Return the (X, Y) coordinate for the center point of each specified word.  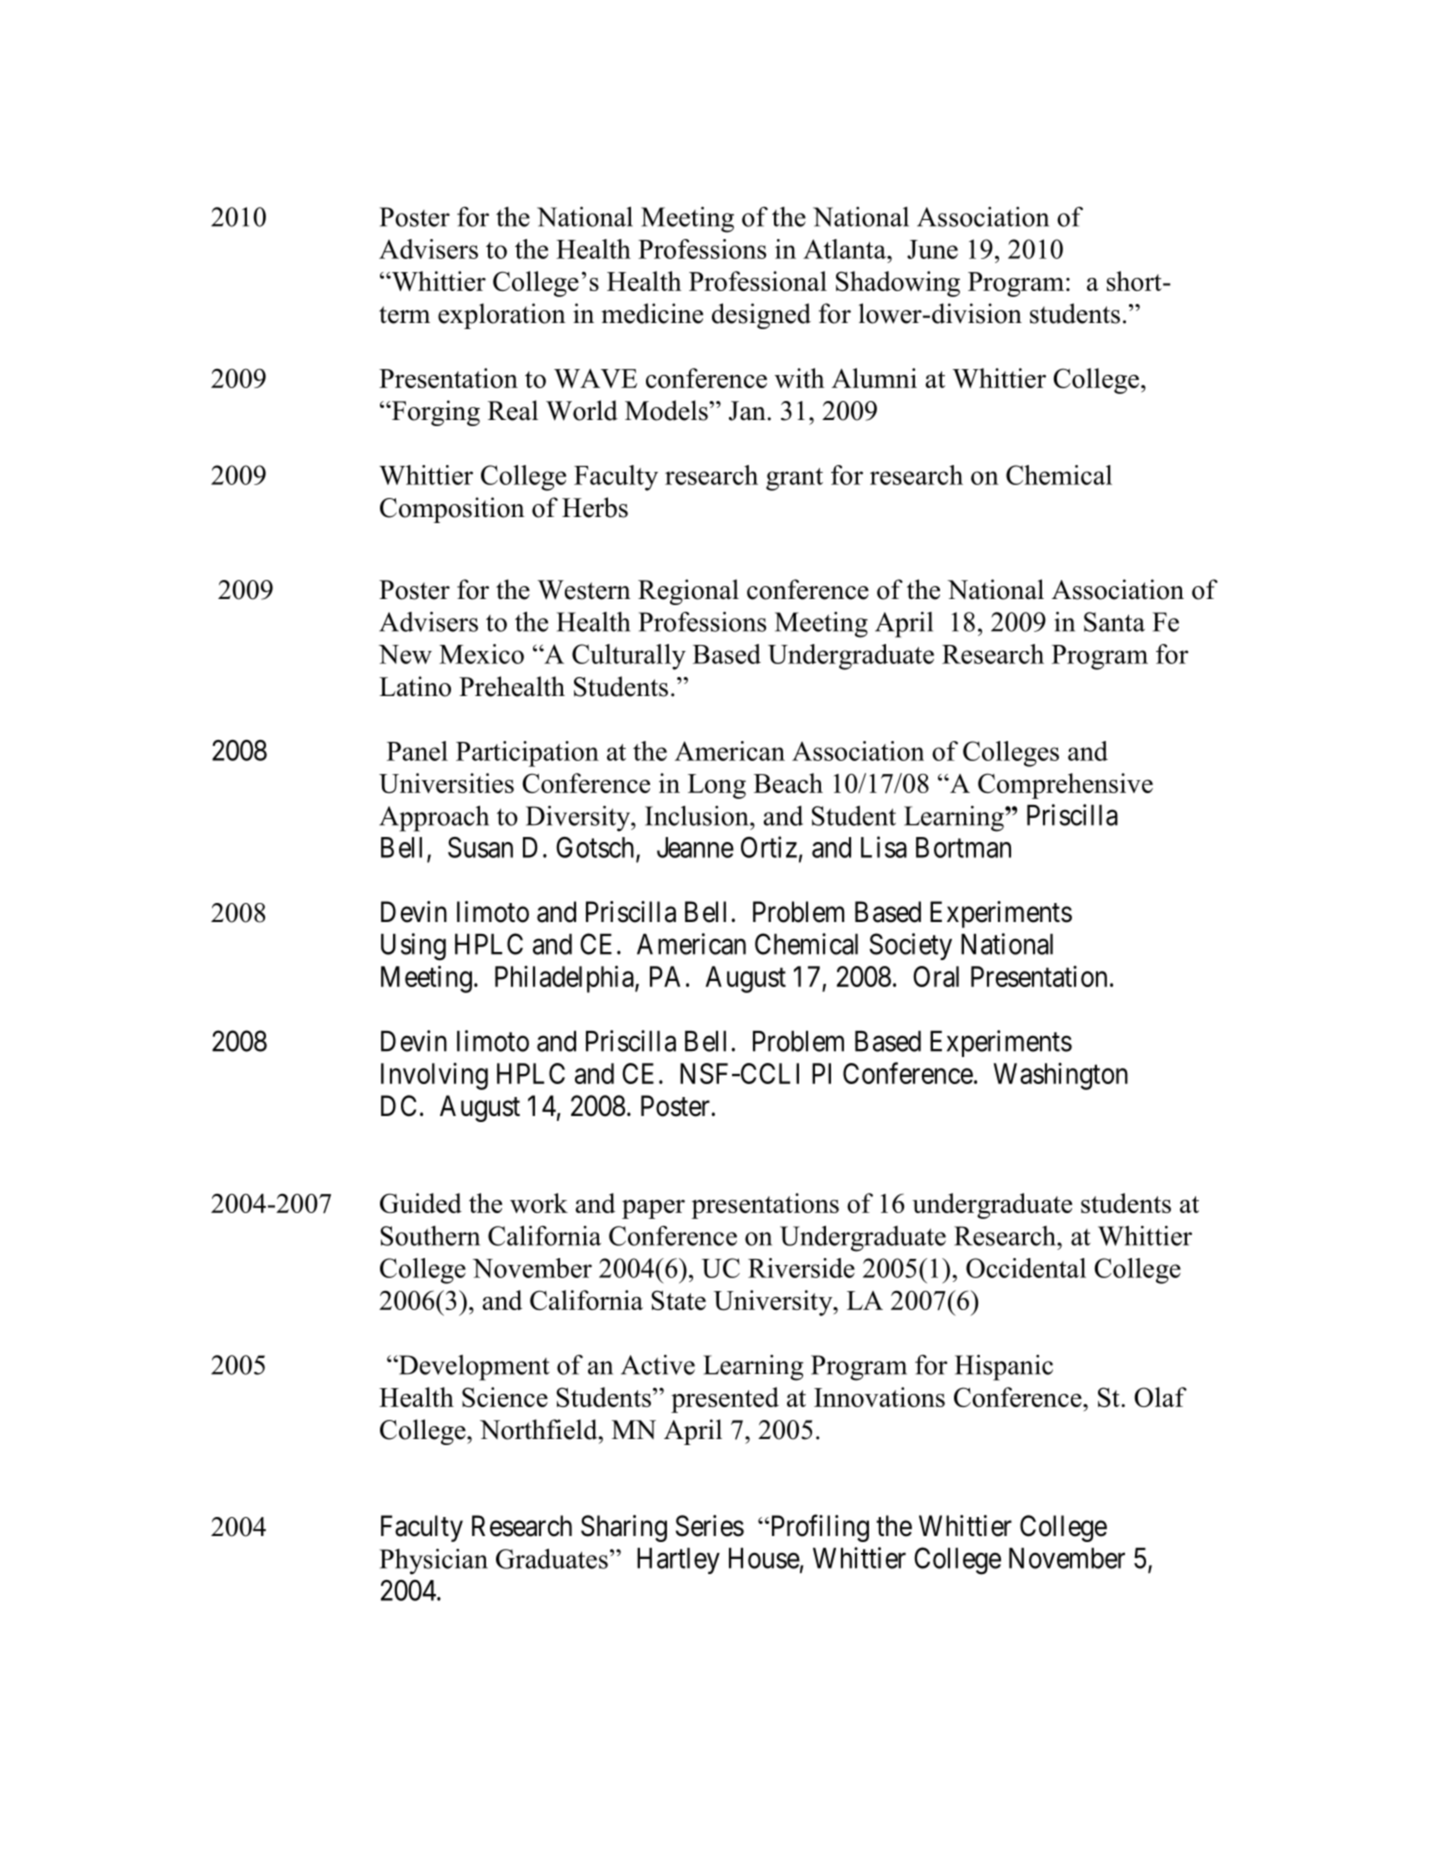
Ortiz (769, 847)
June (932, 249)
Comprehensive (1065, 786)
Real (513, 410)
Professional (758, 281)
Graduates (552, 1558)
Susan (480, 847)
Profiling (818, 1528)
